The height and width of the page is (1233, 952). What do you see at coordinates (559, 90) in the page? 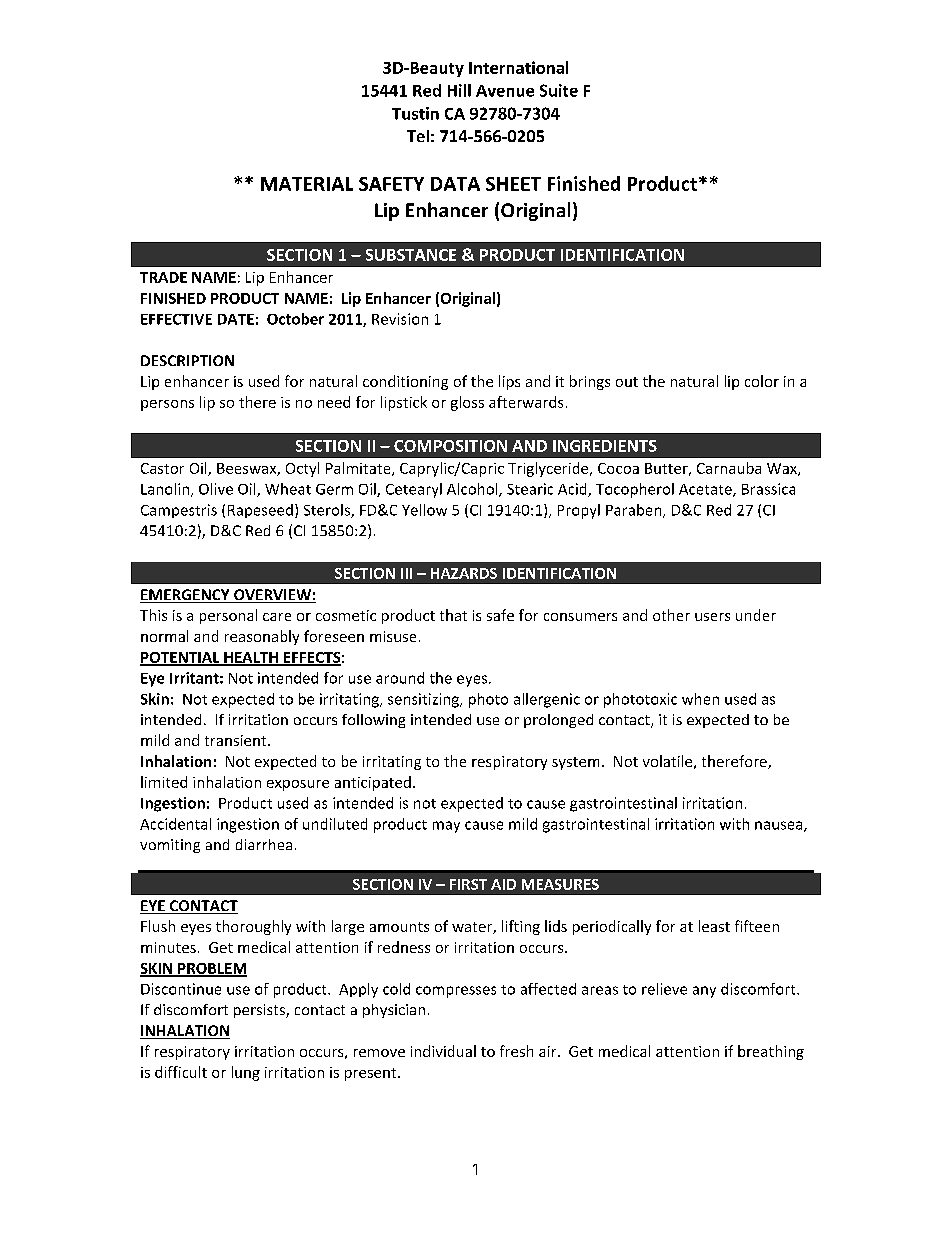
I see `Suite` at bounding box center [559, 90].
